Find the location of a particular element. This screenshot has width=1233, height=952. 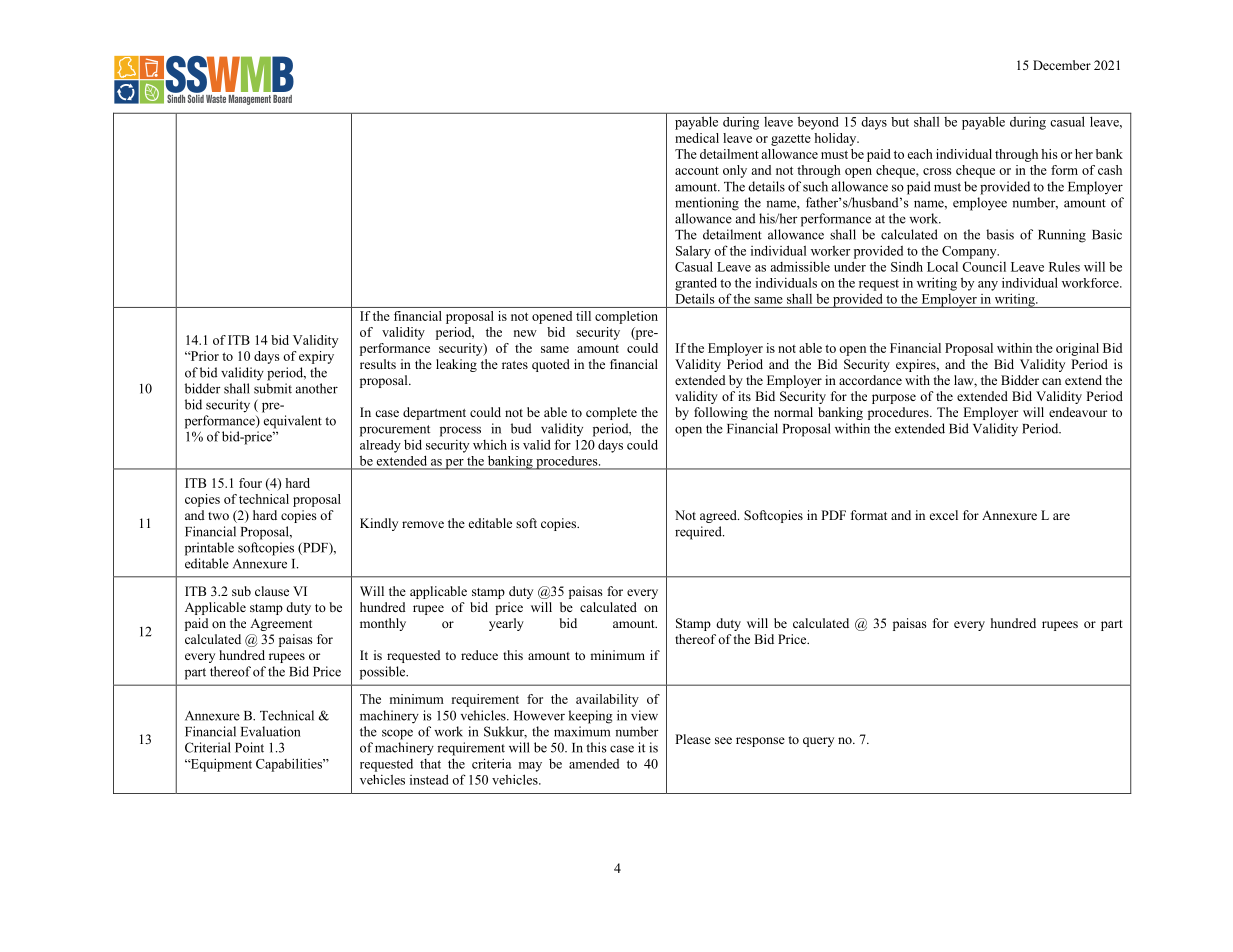

gazette is located at coordinates (791, 140).
